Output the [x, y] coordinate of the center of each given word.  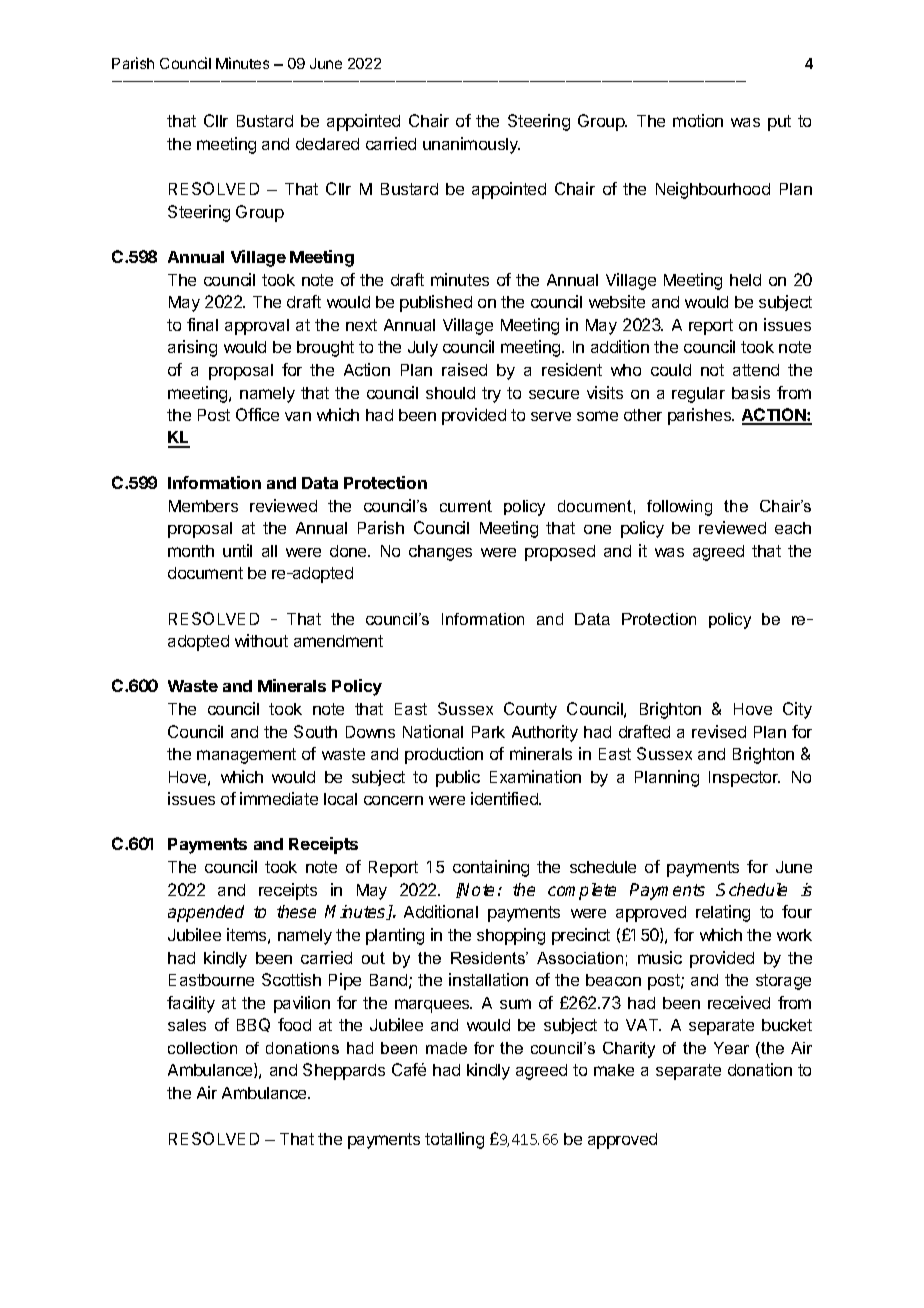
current [466, 506]
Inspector [744, 779]
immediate [279, 798]
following [679, 508]
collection [202, 1048]
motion [698, 120]
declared [327, 144]
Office [257, 414]
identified [505, 798]
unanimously [471, 145]
